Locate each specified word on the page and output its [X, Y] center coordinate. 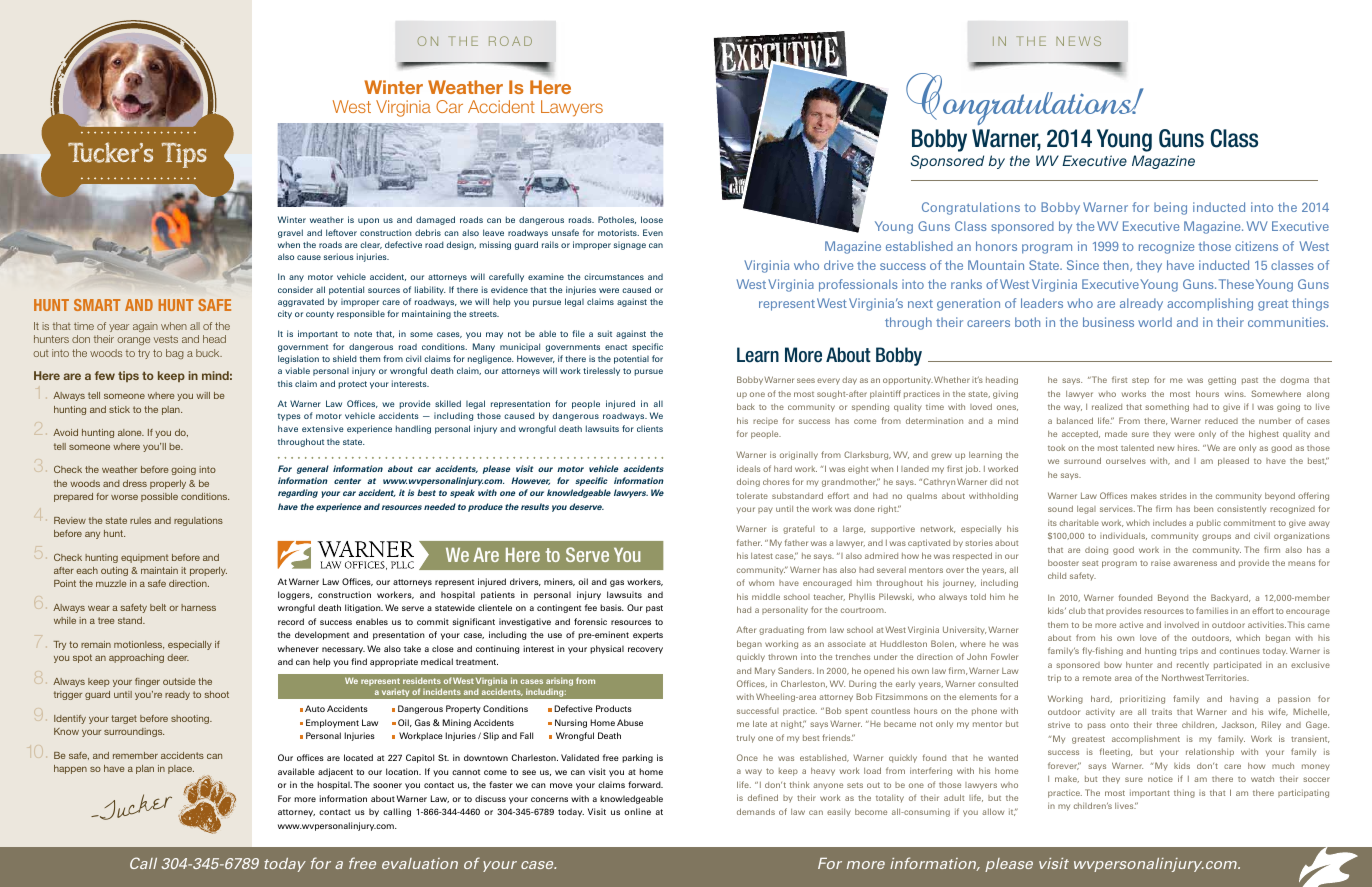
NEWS [1078, 41]
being [1170, 208]
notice [1160, 779]
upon [368, 221]
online [637, 811]
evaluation [420, 863]
